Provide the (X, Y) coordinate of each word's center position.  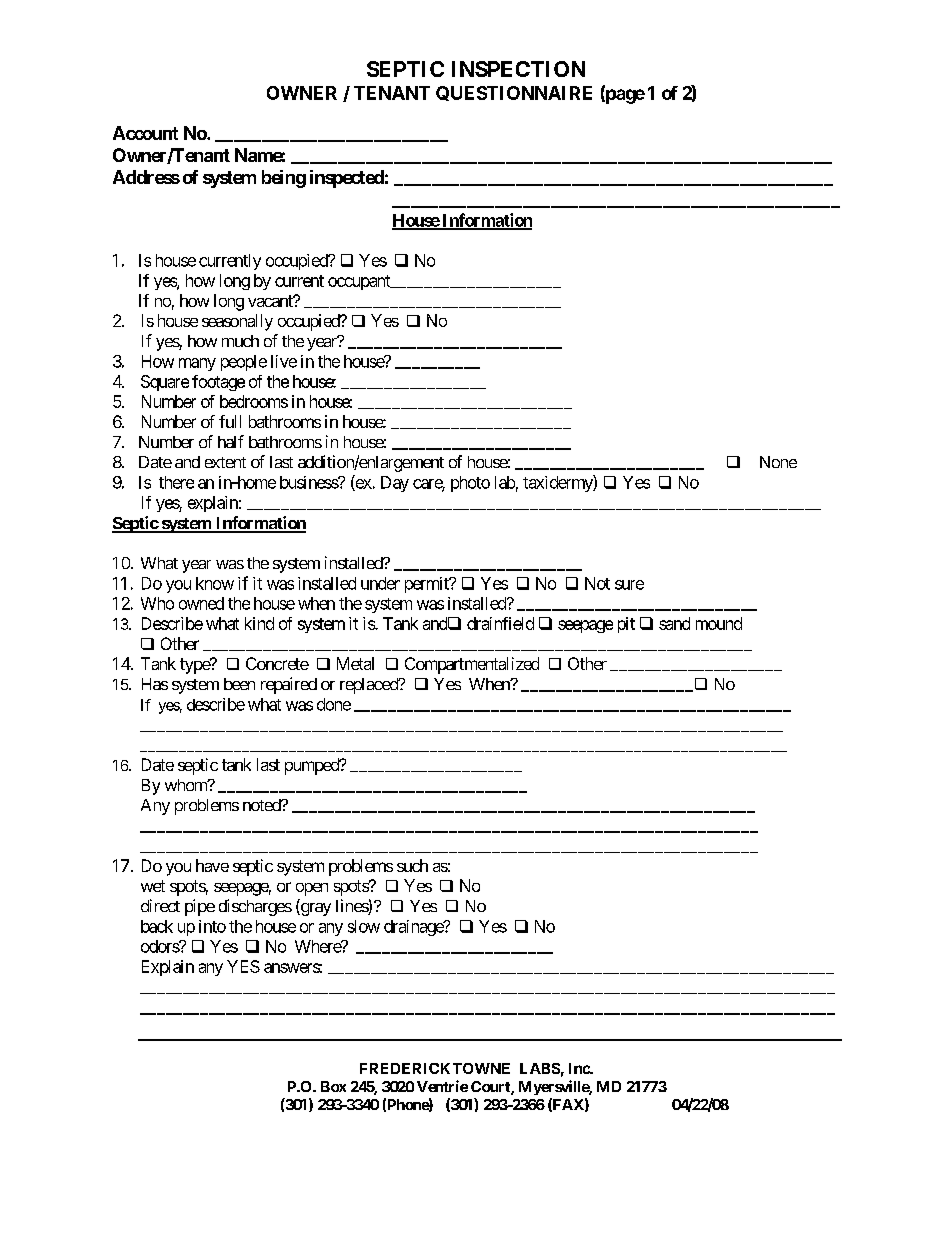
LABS (540, 1068)
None (778, 462)
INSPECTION (518, 69)
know (215, 583)
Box (333, 1086)
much (240, 341)
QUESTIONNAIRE (514, 93)
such (412, 865)
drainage (414, 928)
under (380, 583)
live (284, 361)
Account (145, 133)
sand (674, 623)
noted (262, 805)
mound (719, 623)
